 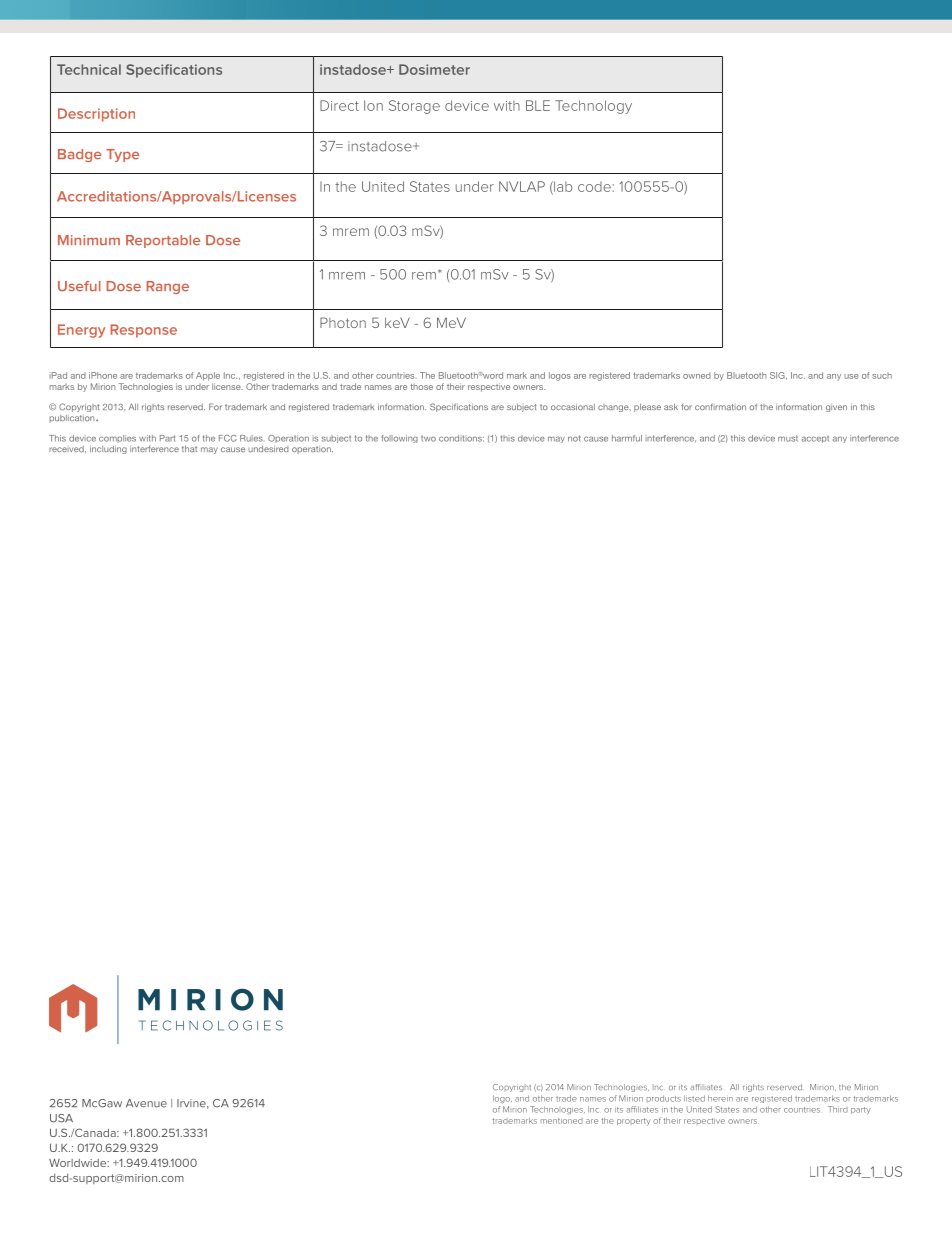 I want to click on Third, so click(x=838, y=1109).
